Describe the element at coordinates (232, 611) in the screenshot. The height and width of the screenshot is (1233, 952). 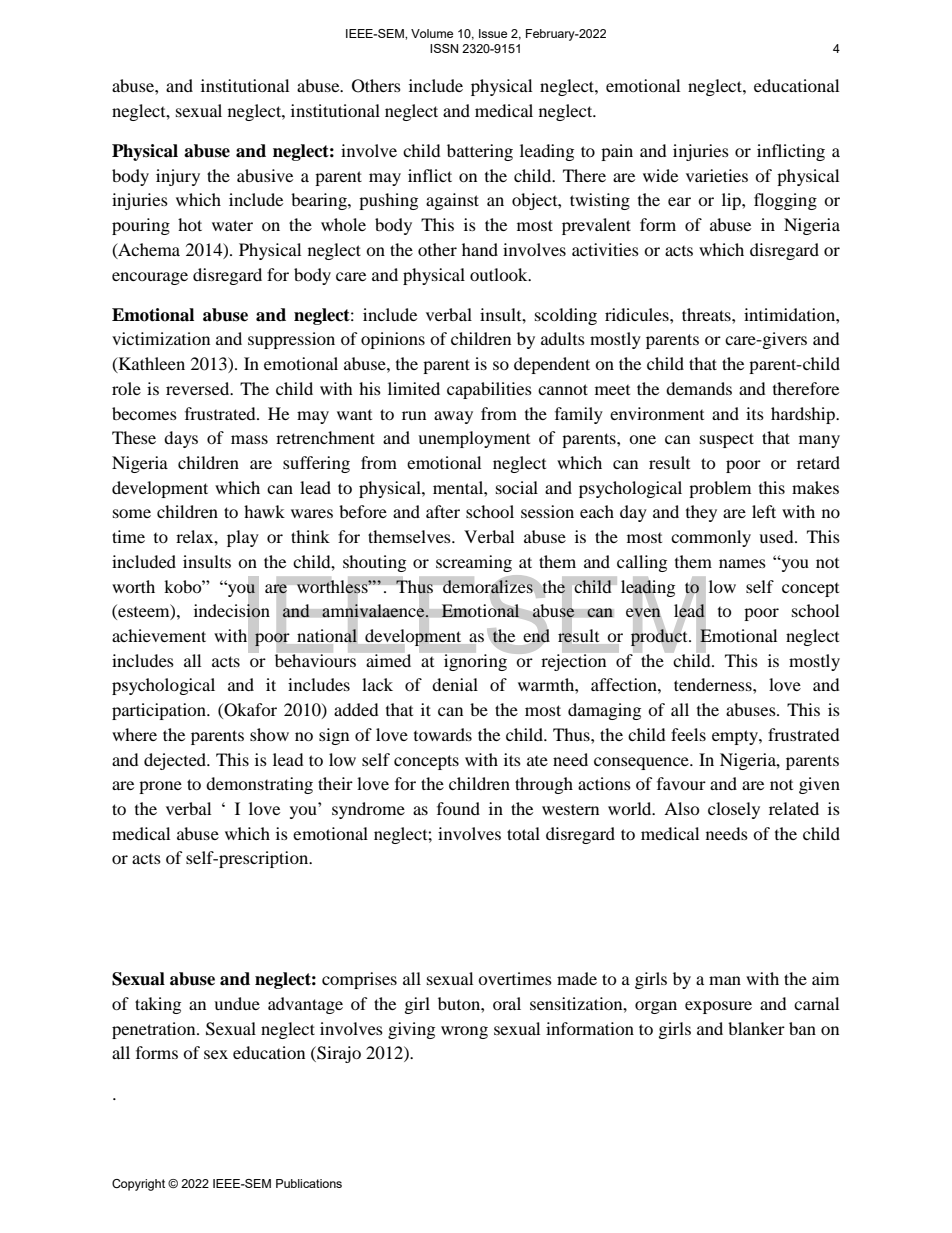
I see `indecision` at that location.
